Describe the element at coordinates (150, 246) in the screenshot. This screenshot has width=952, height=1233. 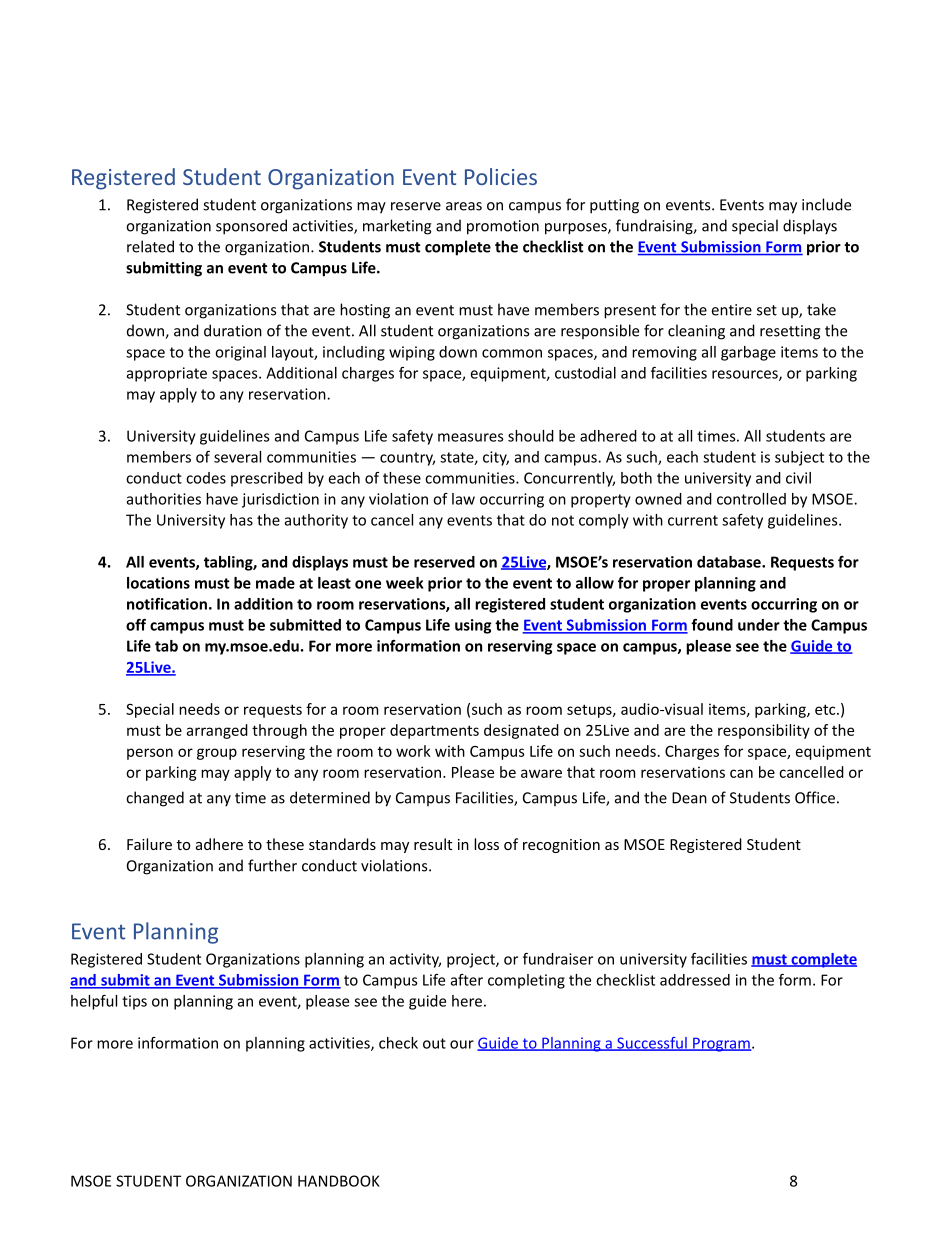
I see `related` at that location.
